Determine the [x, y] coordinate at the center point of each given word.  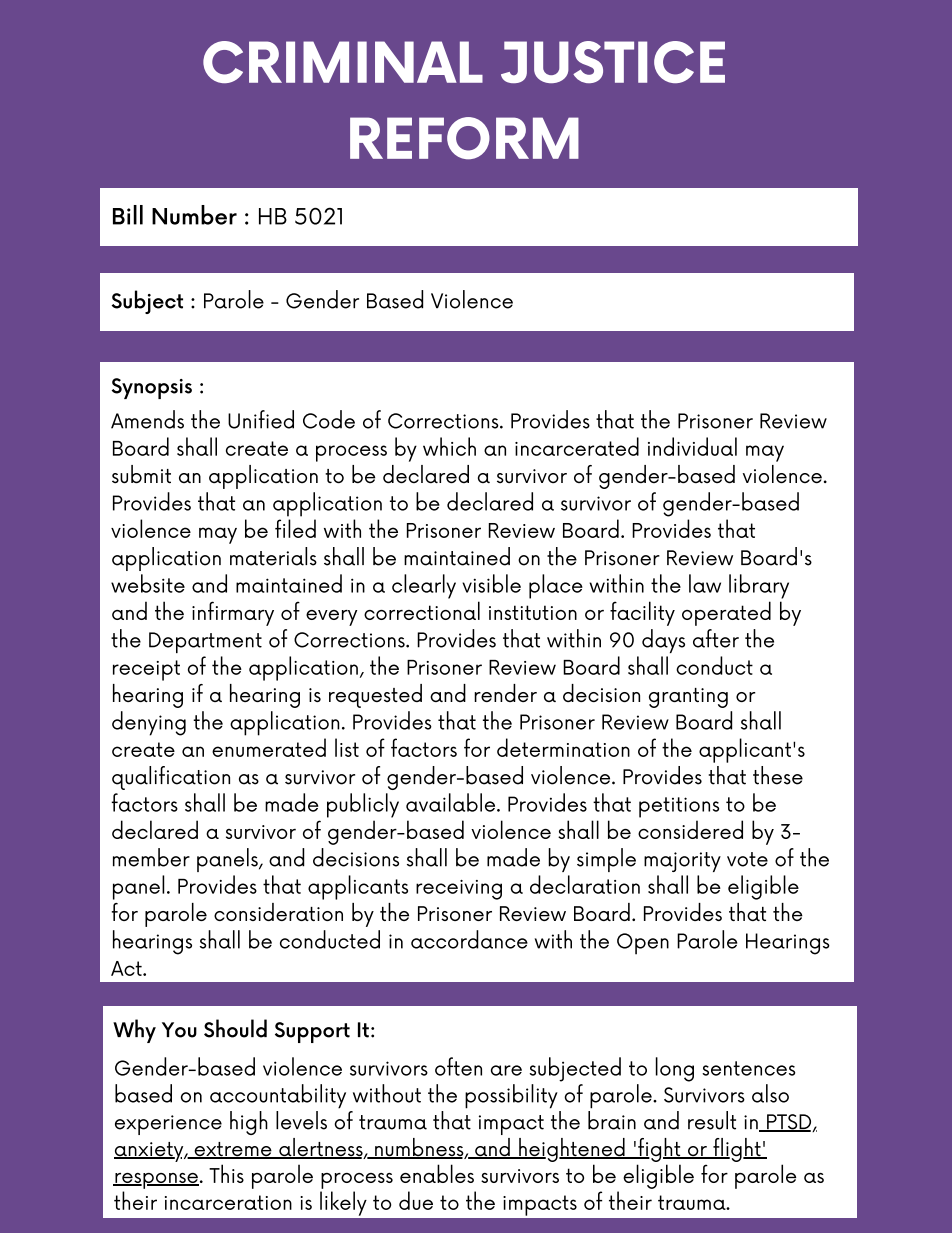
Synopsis [152, 388]
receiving [459, 890]
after [716, 638]
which [449, 446]
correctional [422, 610]
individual [692, 446]
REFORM [464, 138]
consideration [278, 912]
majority [682, 862]
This [226, 1173]
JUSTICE [613, 62]
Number [194, 215]
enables [437, 1173]
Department [205, 642]
